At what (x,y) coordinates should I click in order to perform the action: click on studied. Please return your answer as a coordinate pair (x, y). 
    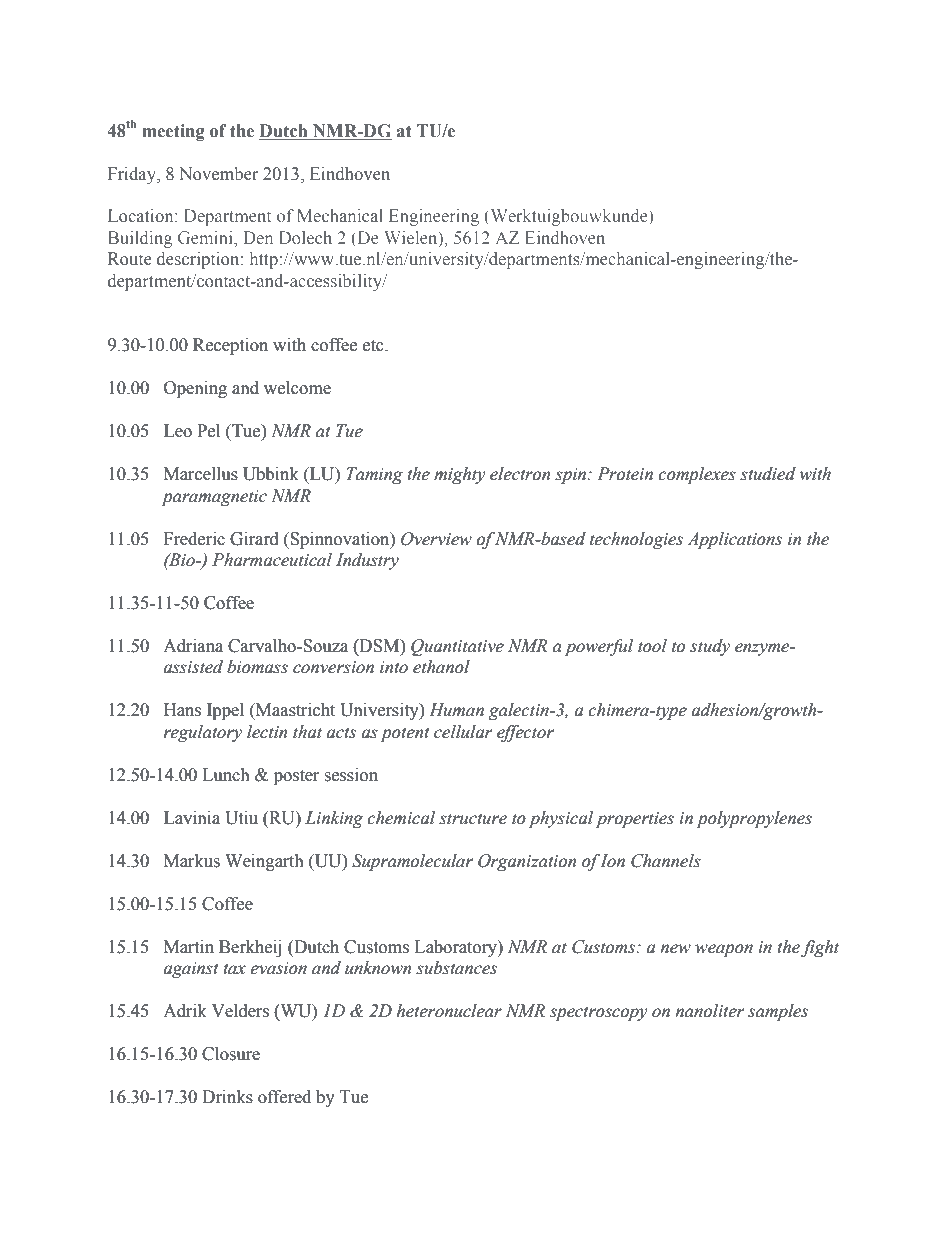
    Looking at the image, I should click on (768, 474).
